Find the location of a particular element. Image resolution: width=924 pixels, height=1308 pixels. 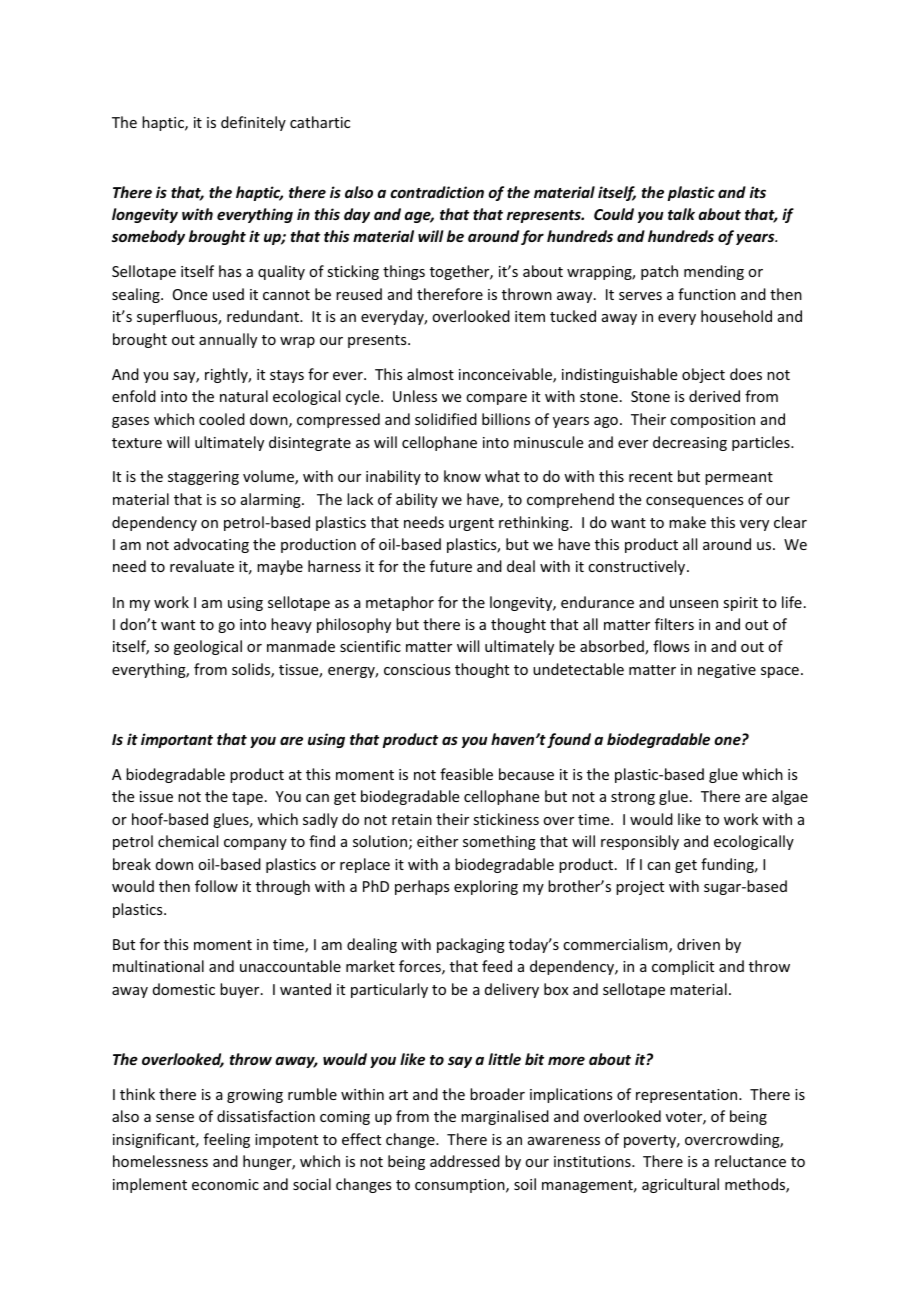

feasible is located at coordinates (466, 774).
